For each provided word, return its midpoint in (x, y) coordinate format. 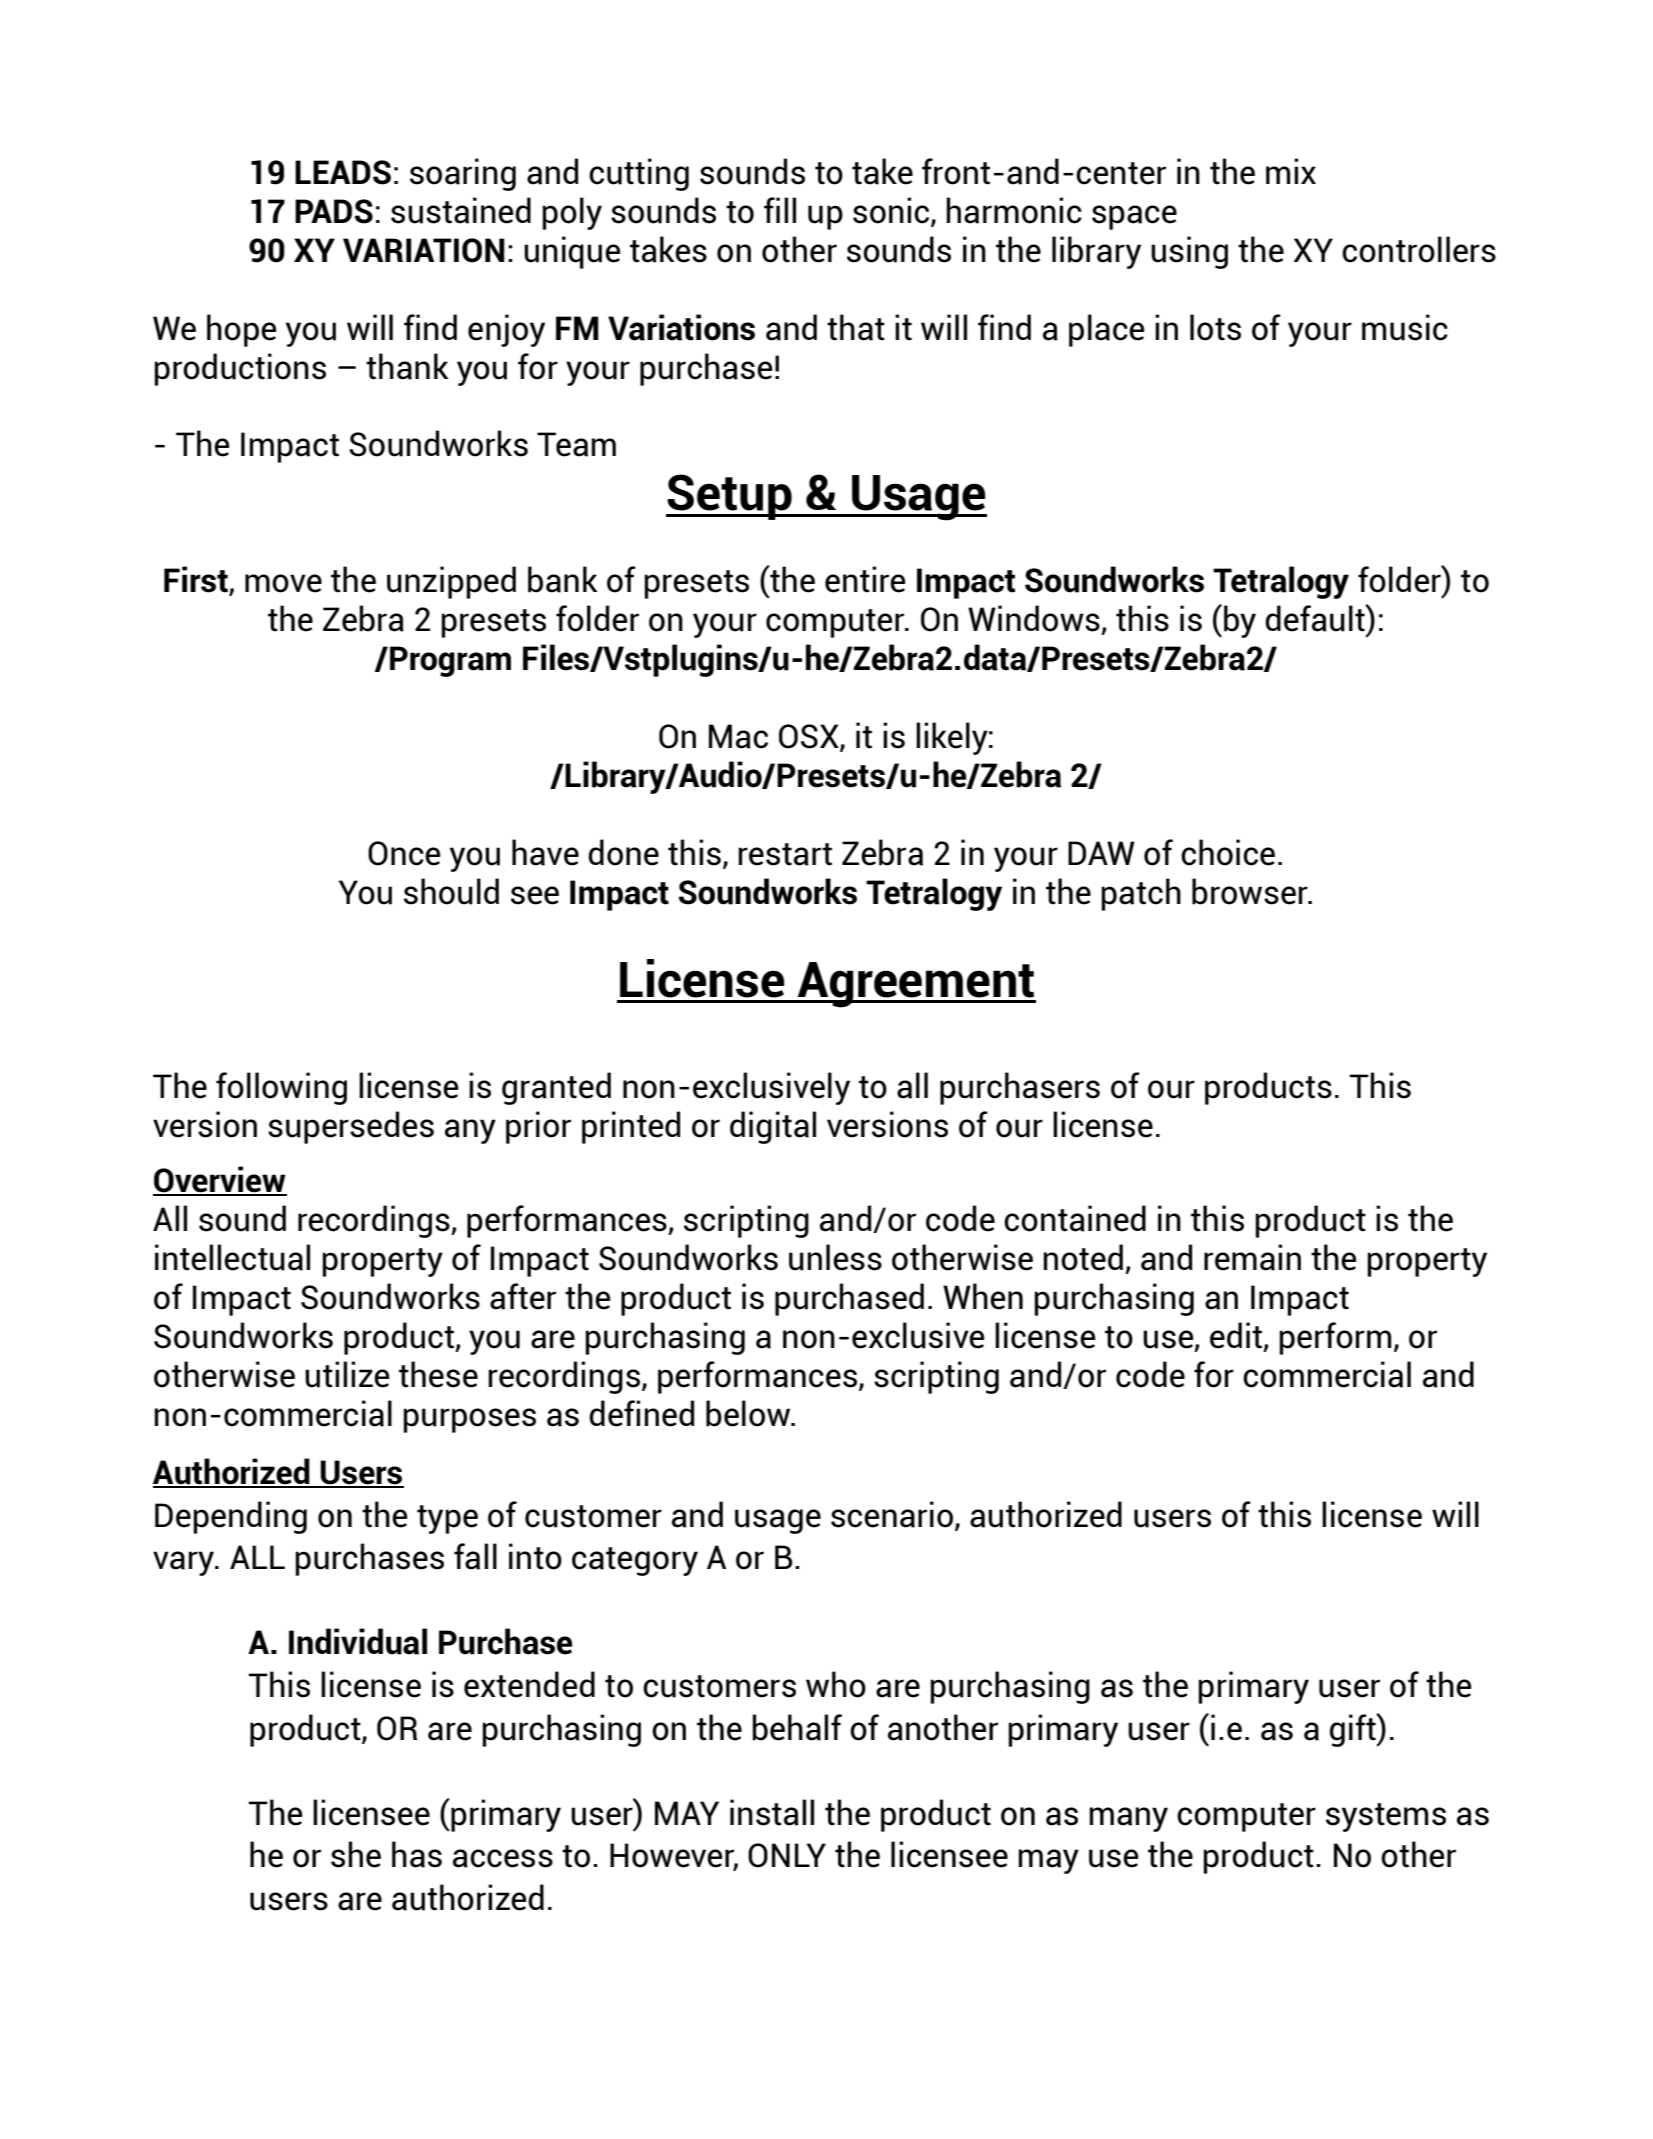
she (356, 1854)
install (772, 1812)
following (281, 1088)
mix (1291, 171)
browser (1251, 891)
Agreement (915, 985)
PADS (334, 211)
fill (780, 210)
